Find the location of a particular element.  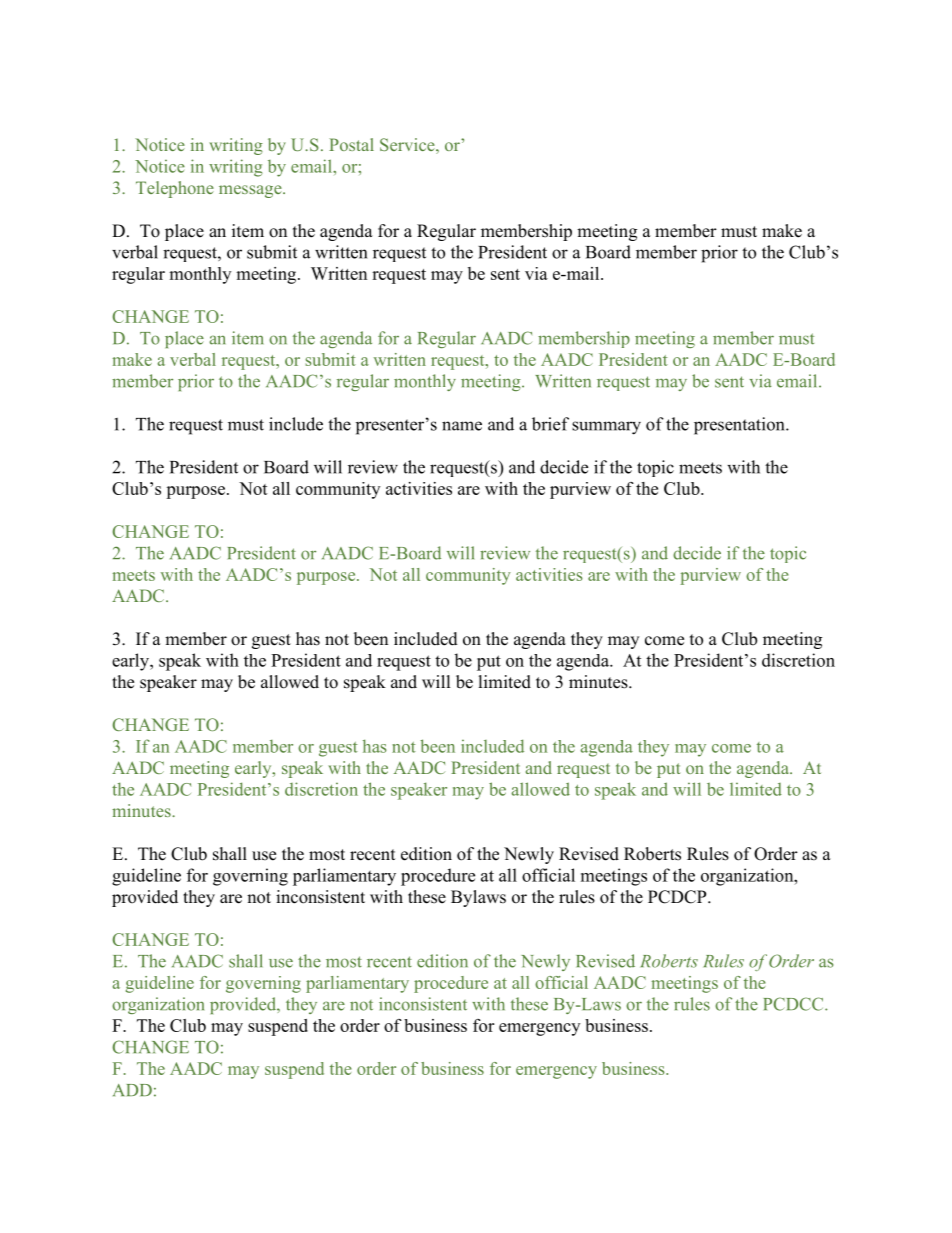

Telephone is located at coordinates (175, 189).
